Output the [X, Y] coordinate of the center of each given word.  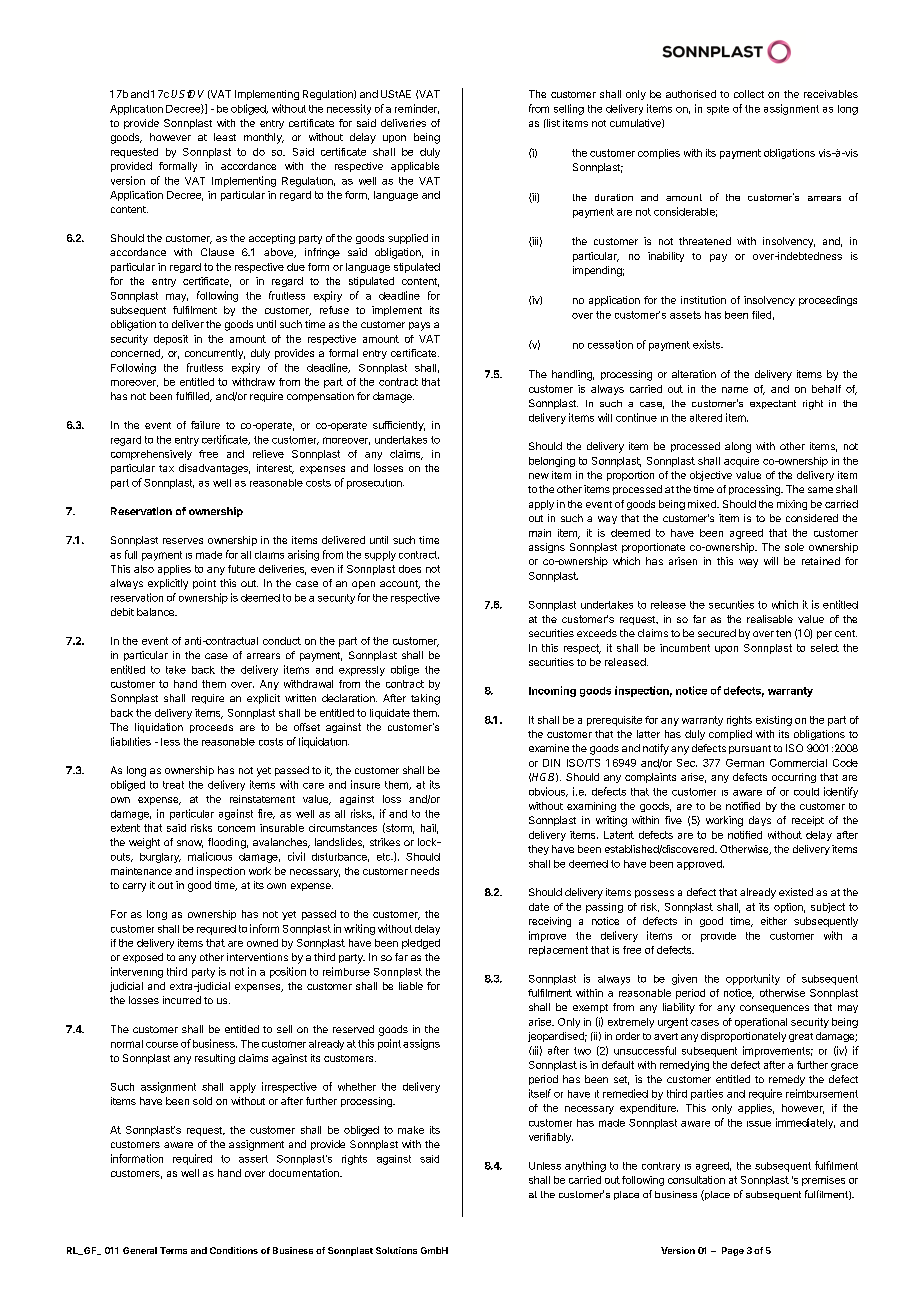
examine [549, 748]
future [241, 569]
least [225, 137]
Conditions [234, 1250]
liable [411, 986]
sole [794, 547]
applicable [415, 167]
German [745, 763]
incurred [182, 1000]
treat [173, 785]
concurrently [215, 354]
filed [761, 315]
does [410, 569]
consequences [774, 1009]
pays [419, 326]
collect [749, 94]
